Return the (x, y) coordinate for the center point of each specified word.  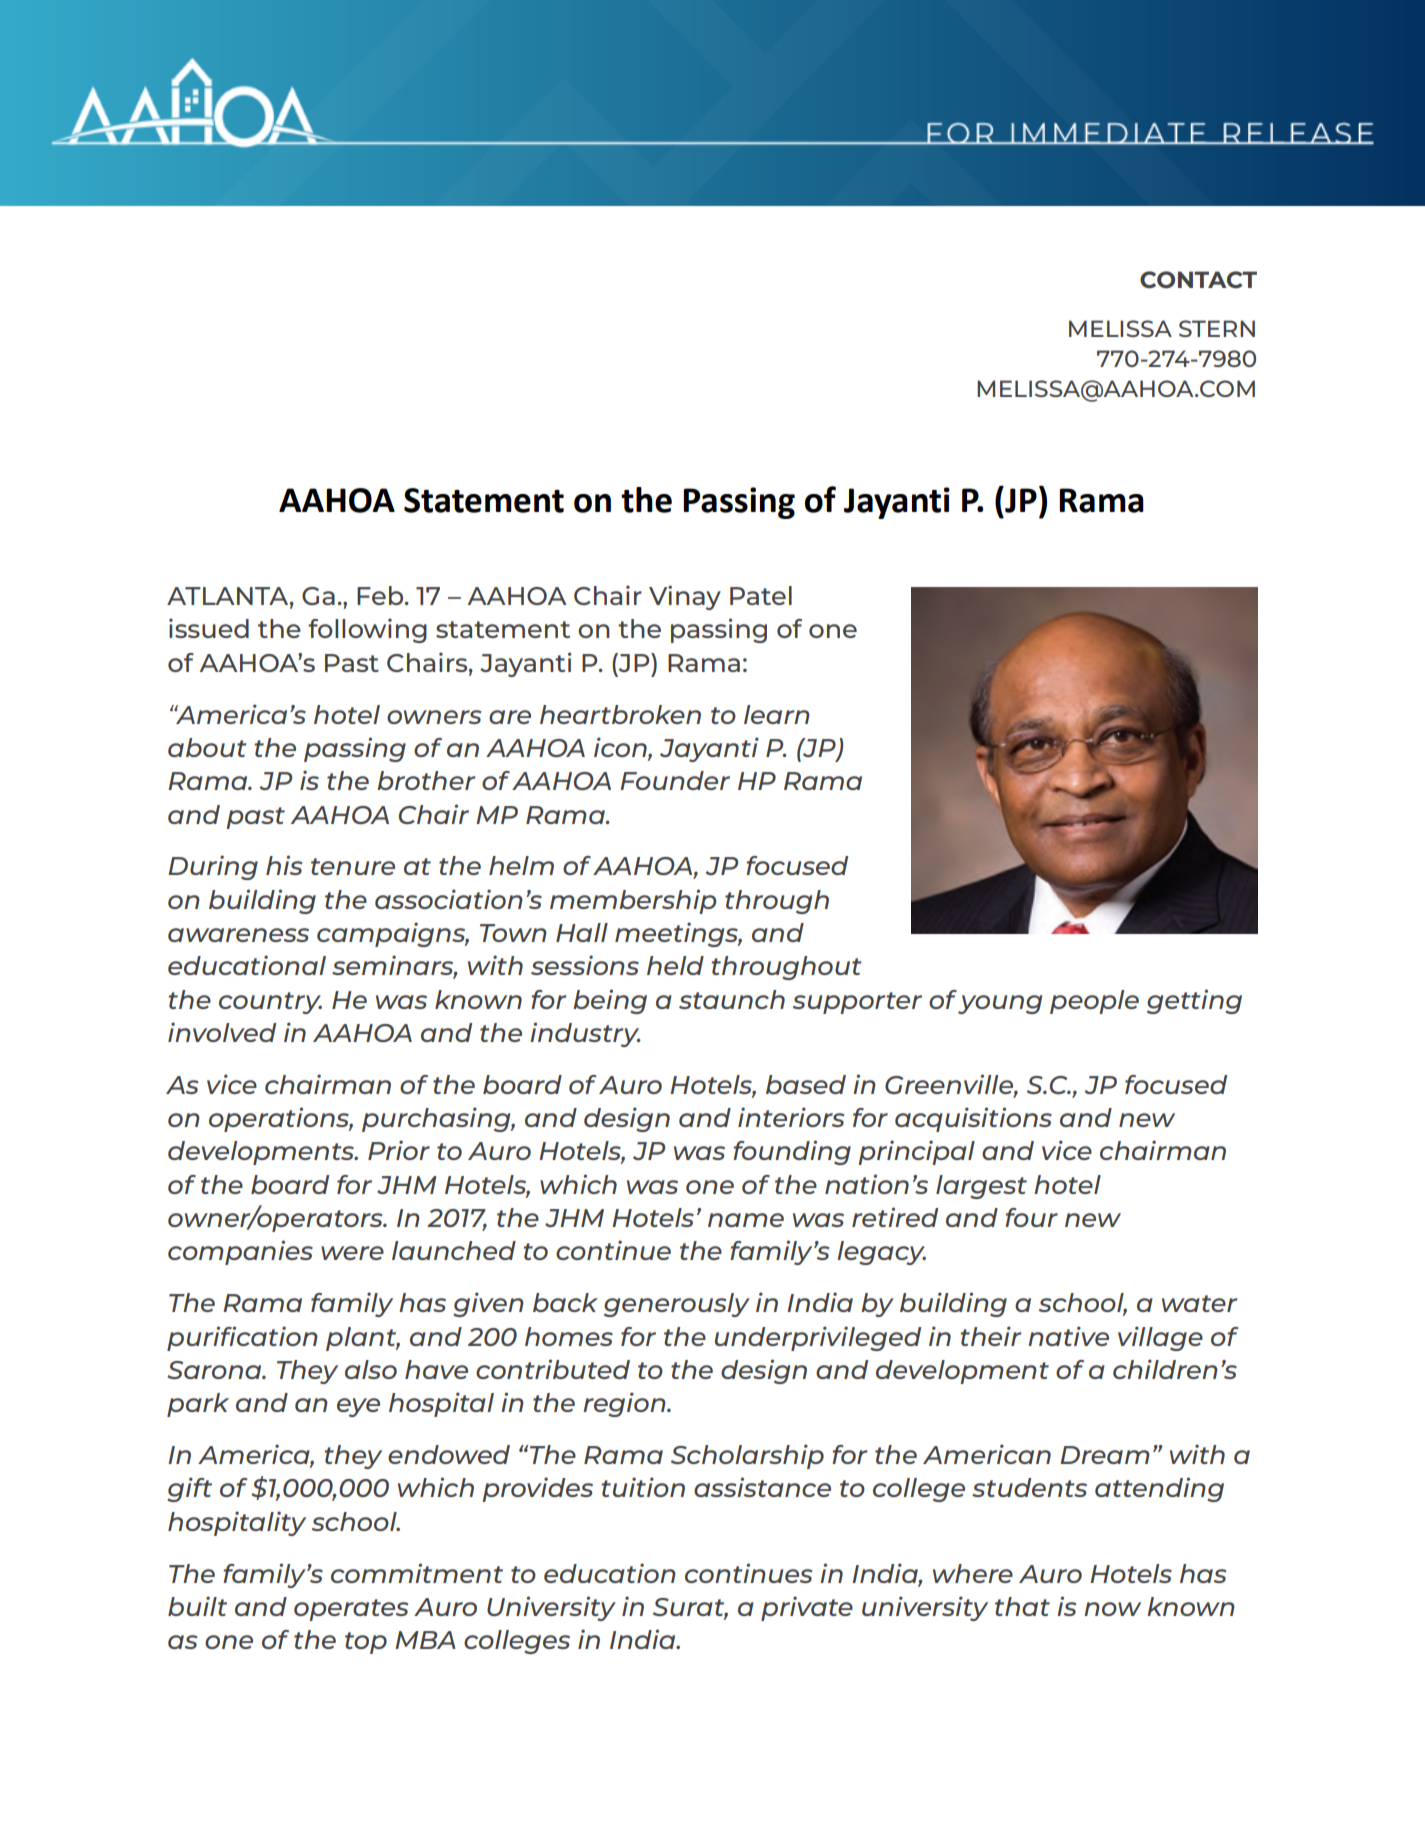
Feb (381, 595)
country (270, 1003)
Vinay (685, 597)
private (807, 1608)
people (1094, 1002)
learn (777, 714)
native (1068, 1336)
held (675, 965)
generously (677, 1305)
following (367, 630)
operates (351, 1610)
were (352, 1253)
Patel (761, 595)
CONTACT (1198, 280)
